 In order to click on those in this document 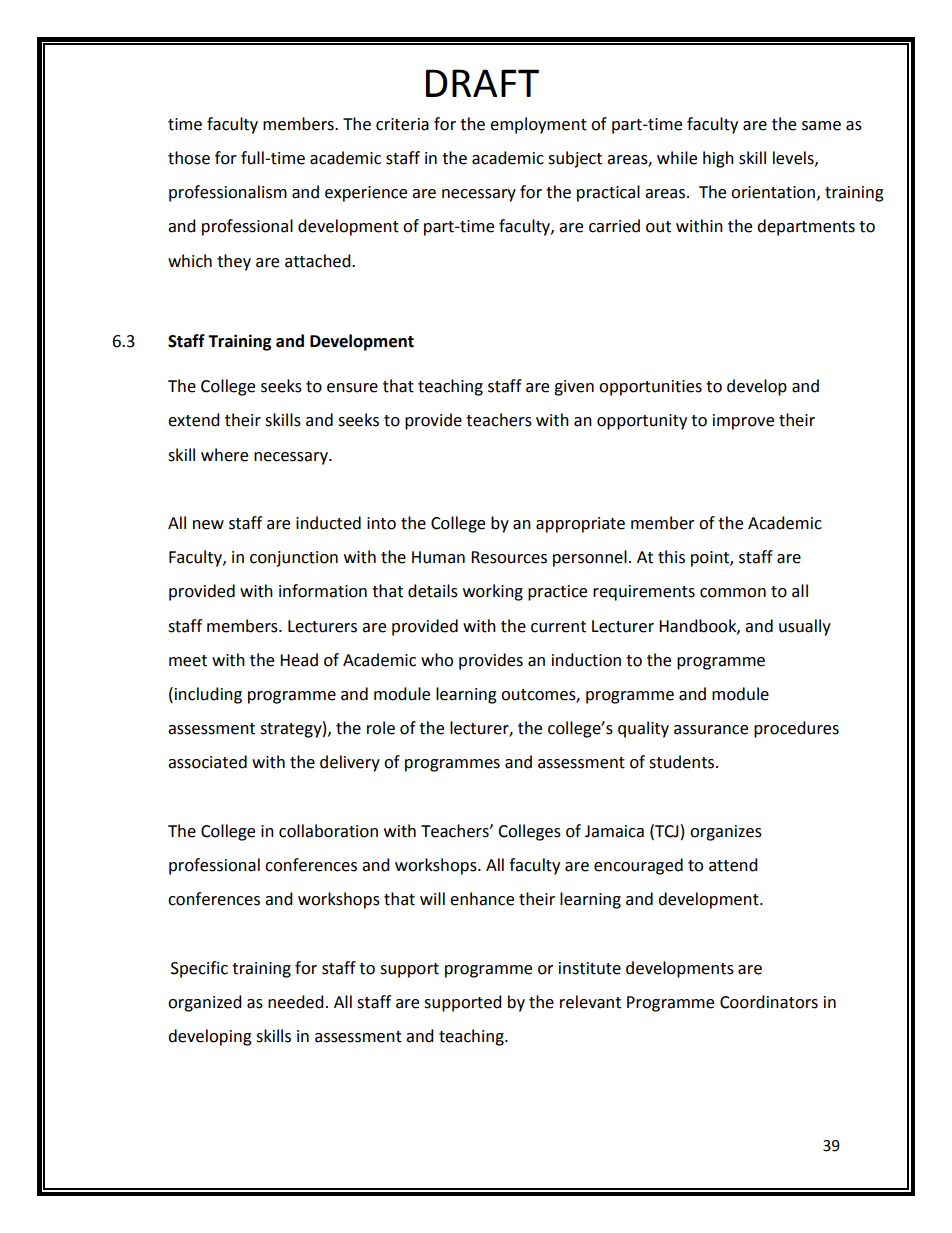, I will do `click(189, 158)`.
